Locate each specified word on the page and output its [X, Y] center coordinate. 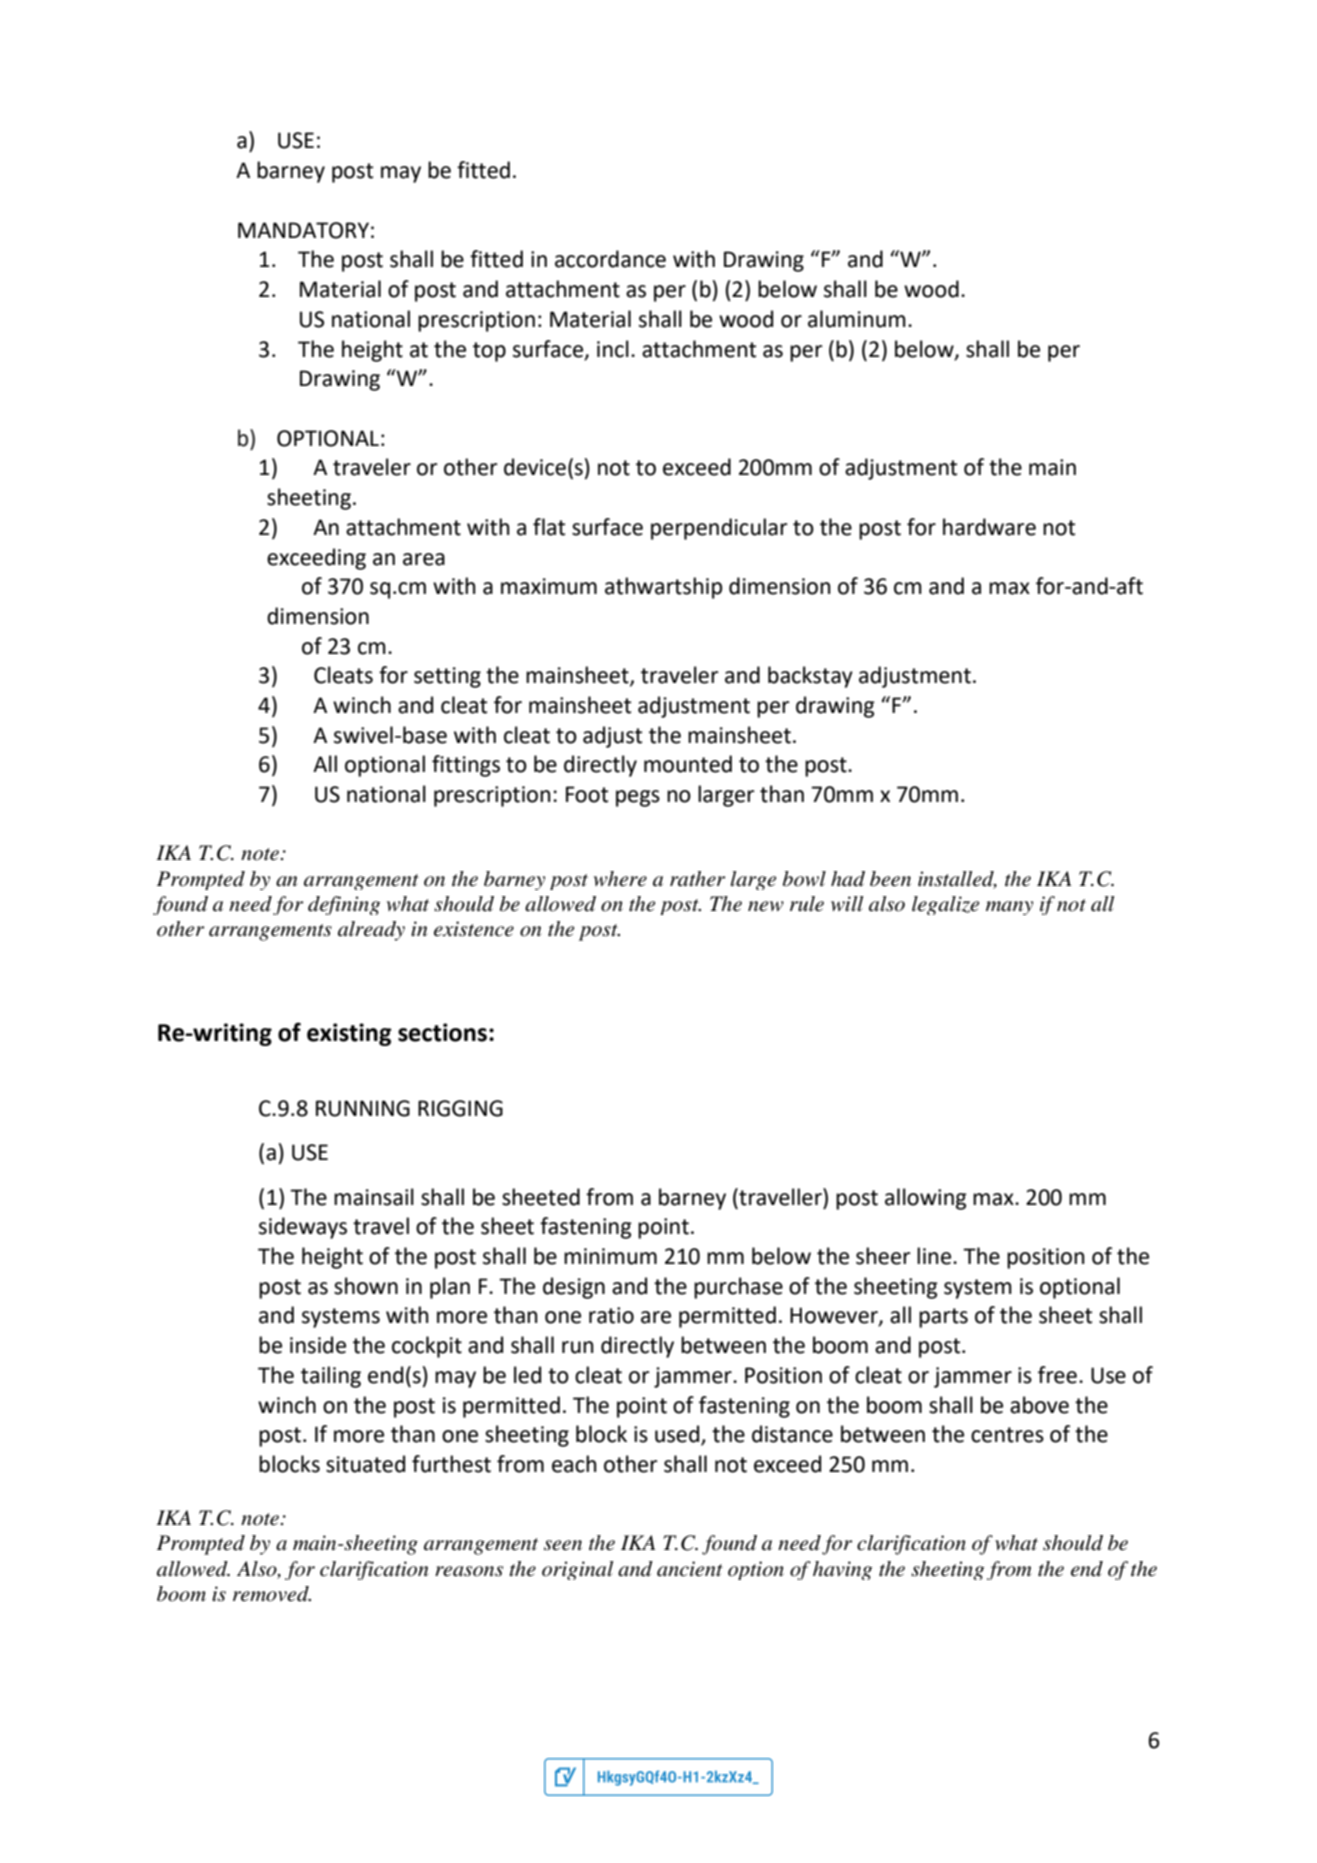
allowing [926, 1199]
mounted [688, 764]
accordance [610, 259]
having [842, 1570]
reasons [469, 1571]
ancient [690, 1569]
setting [447, 677]
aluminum [857, 319]
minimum [610, 1256]
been [890, 879]
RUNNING [363, 1108]
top [489, 352]
